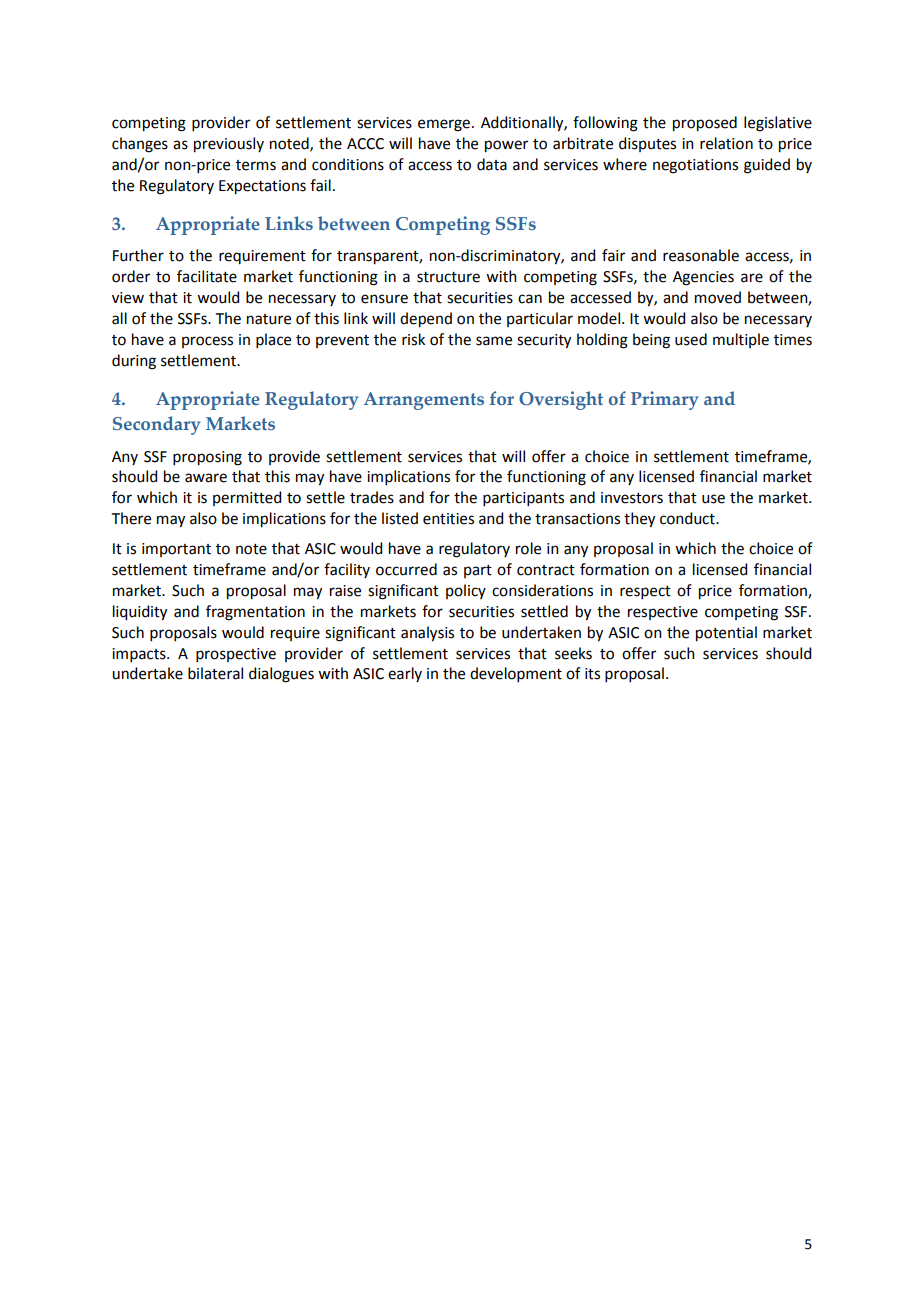 The width and height of the screenshot is (924, 1308). What do you see at coordinates (229, 145) in the screenshot?
I see `previously` at bounding box center [229, 145].
